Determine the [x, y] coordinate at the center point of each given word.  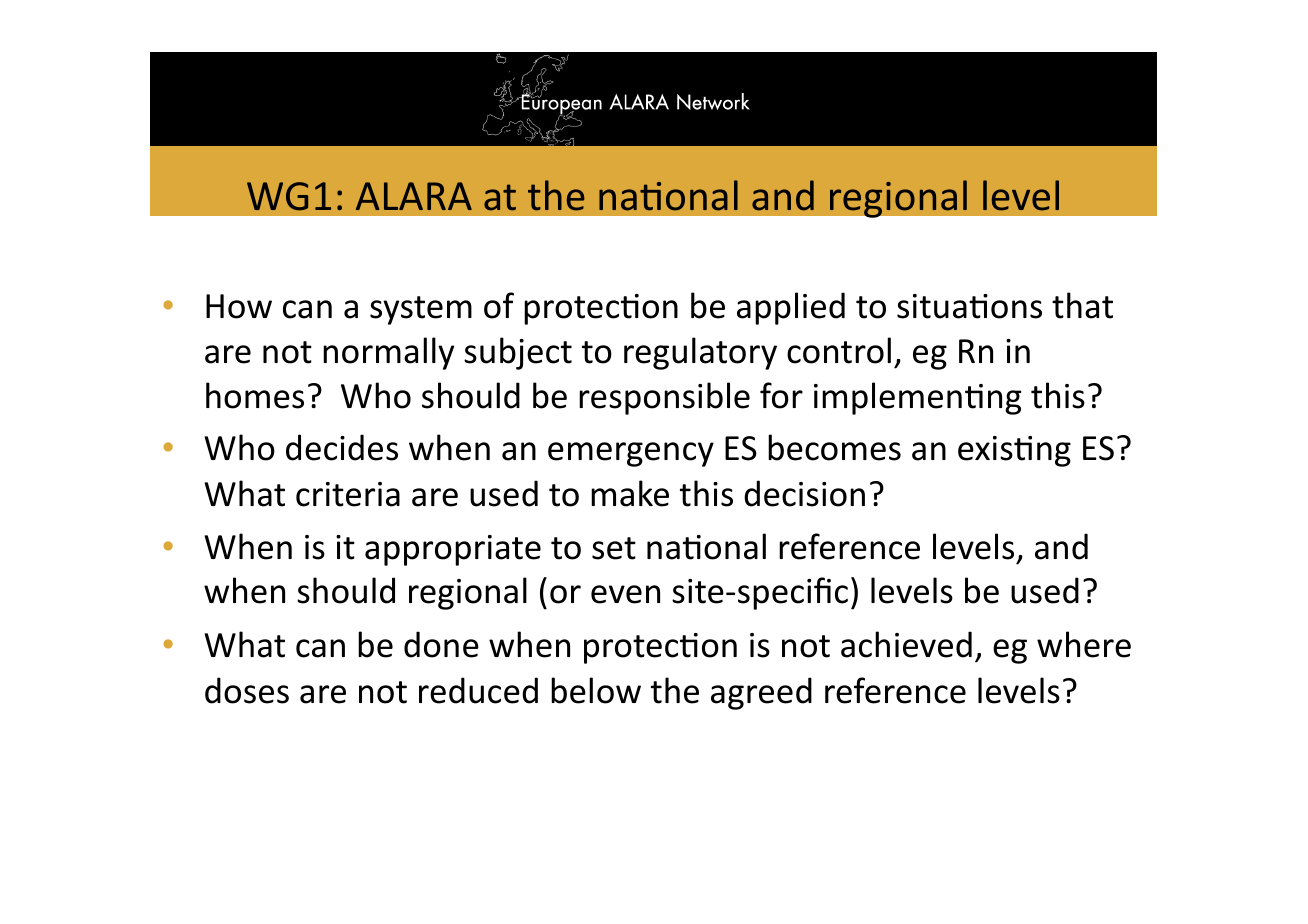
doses [247, 690]
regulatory [700, 353]
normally [388, 353]
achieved [906, 644]
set [614, 548]
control [839, 350]
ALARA [414, 196]
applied [791, 308]
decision [804, 493]
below [596, 690]
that [1082, 305]
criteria [348, 494]
